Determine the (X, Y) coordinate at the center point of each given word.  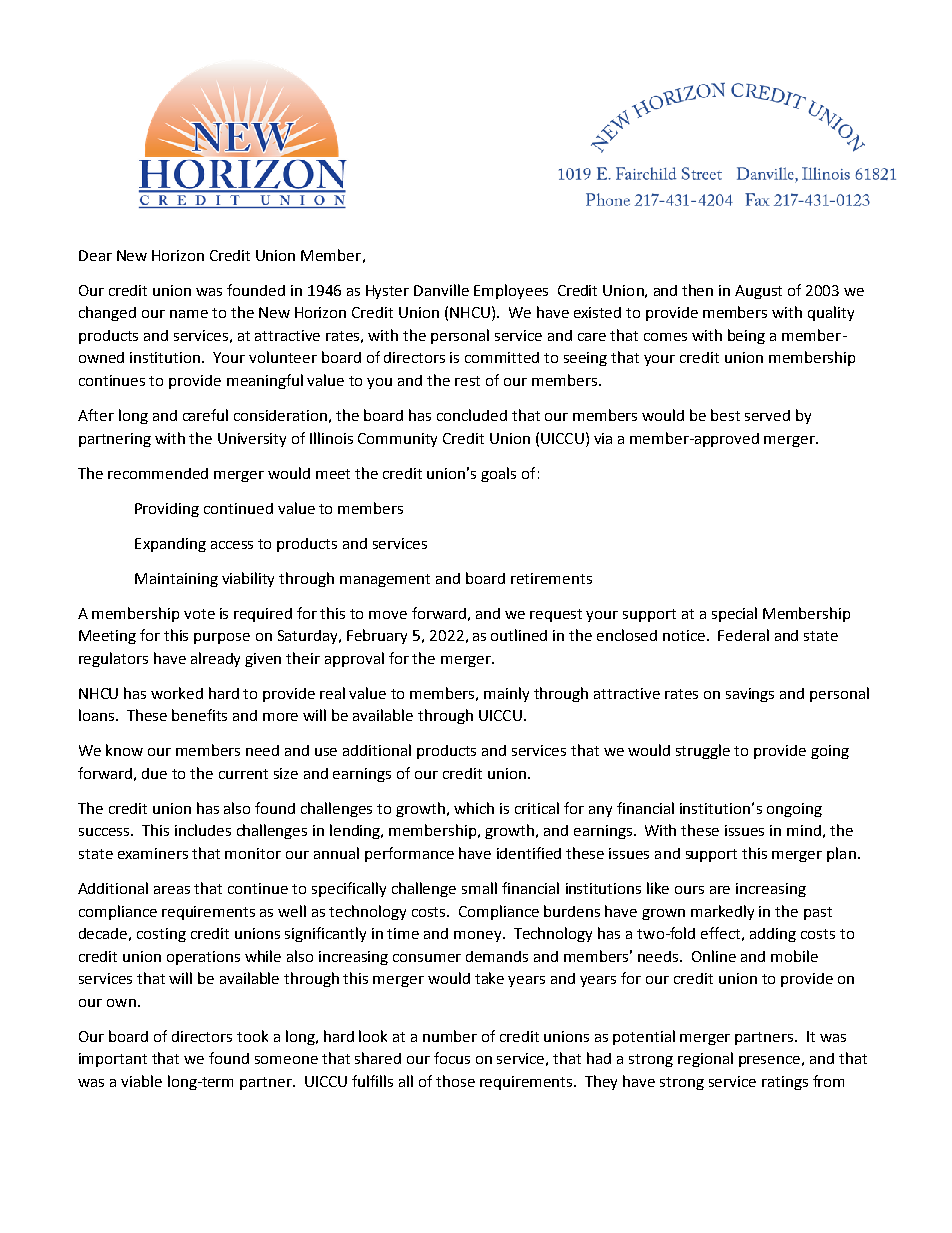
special (734, 614)
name (189, 314)
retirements (551, 578)
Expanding (170, 545)
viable (141, 1081)
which (474, 808)
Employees (511, 291)
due (154, 773)
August (758, 292)
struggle (703, 751)
